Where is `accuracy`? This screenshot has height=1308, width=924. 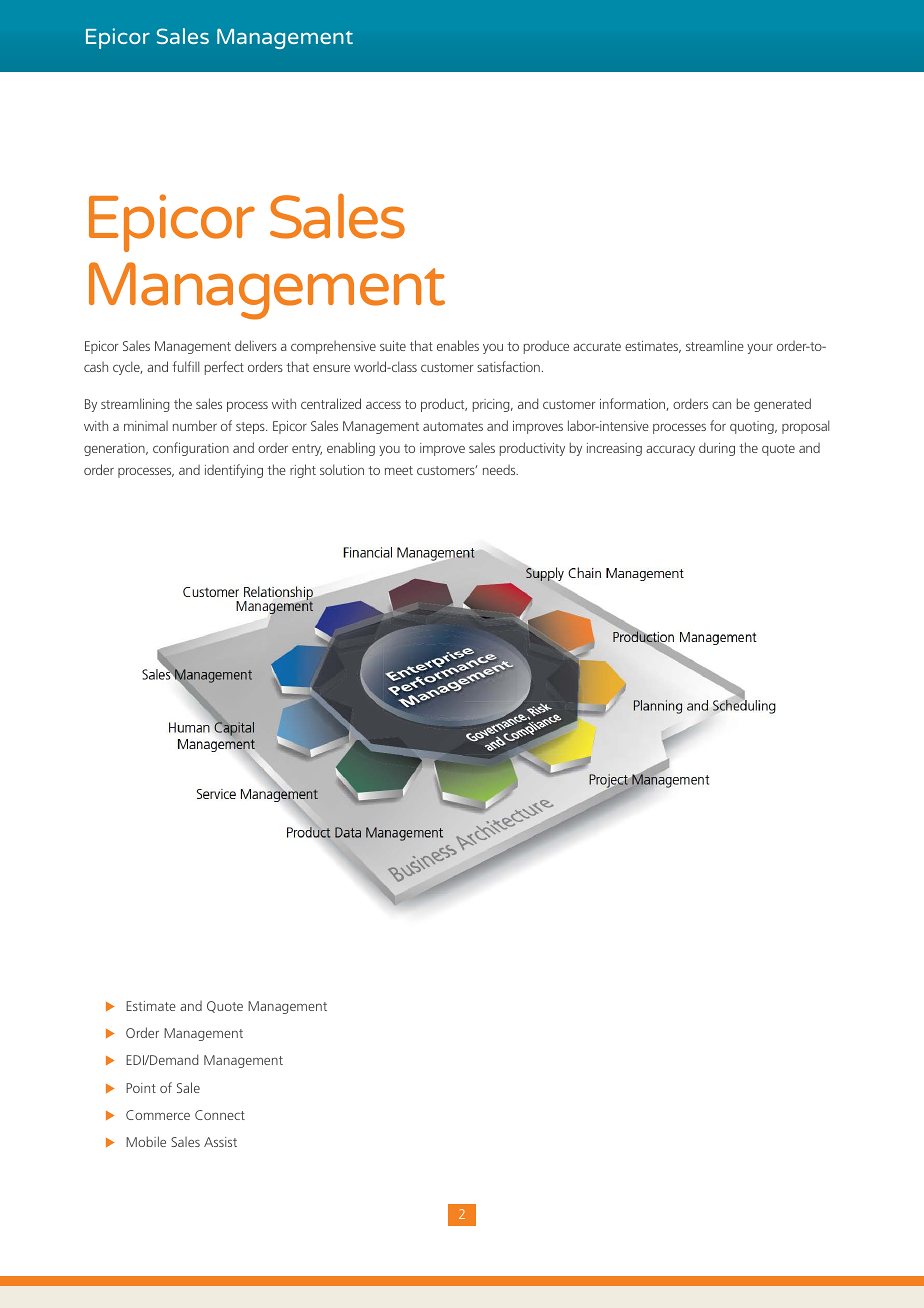
accuracy is located at coordinates (670, 450).
